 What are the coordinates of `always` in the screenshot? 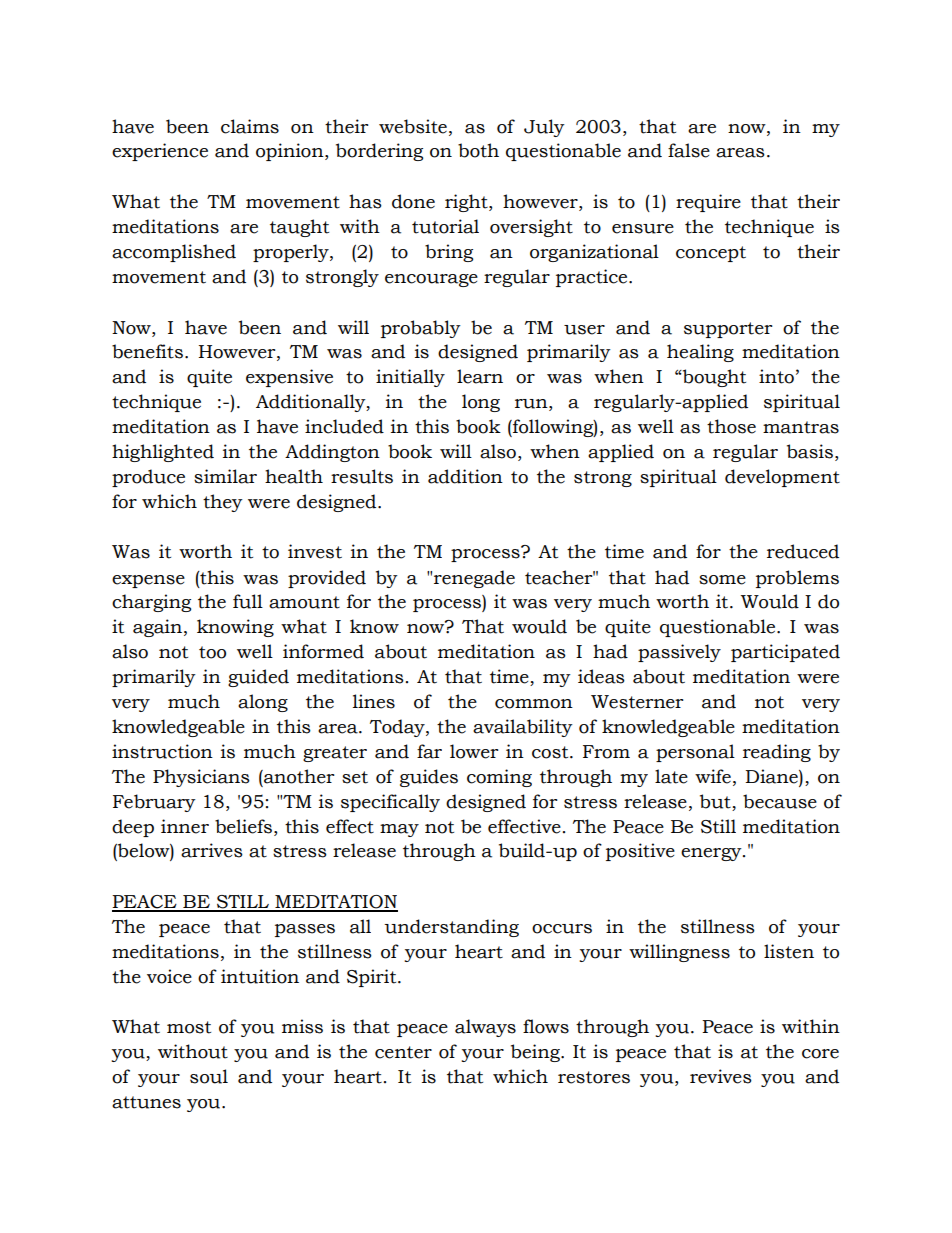 It's located at (485, 1028).
